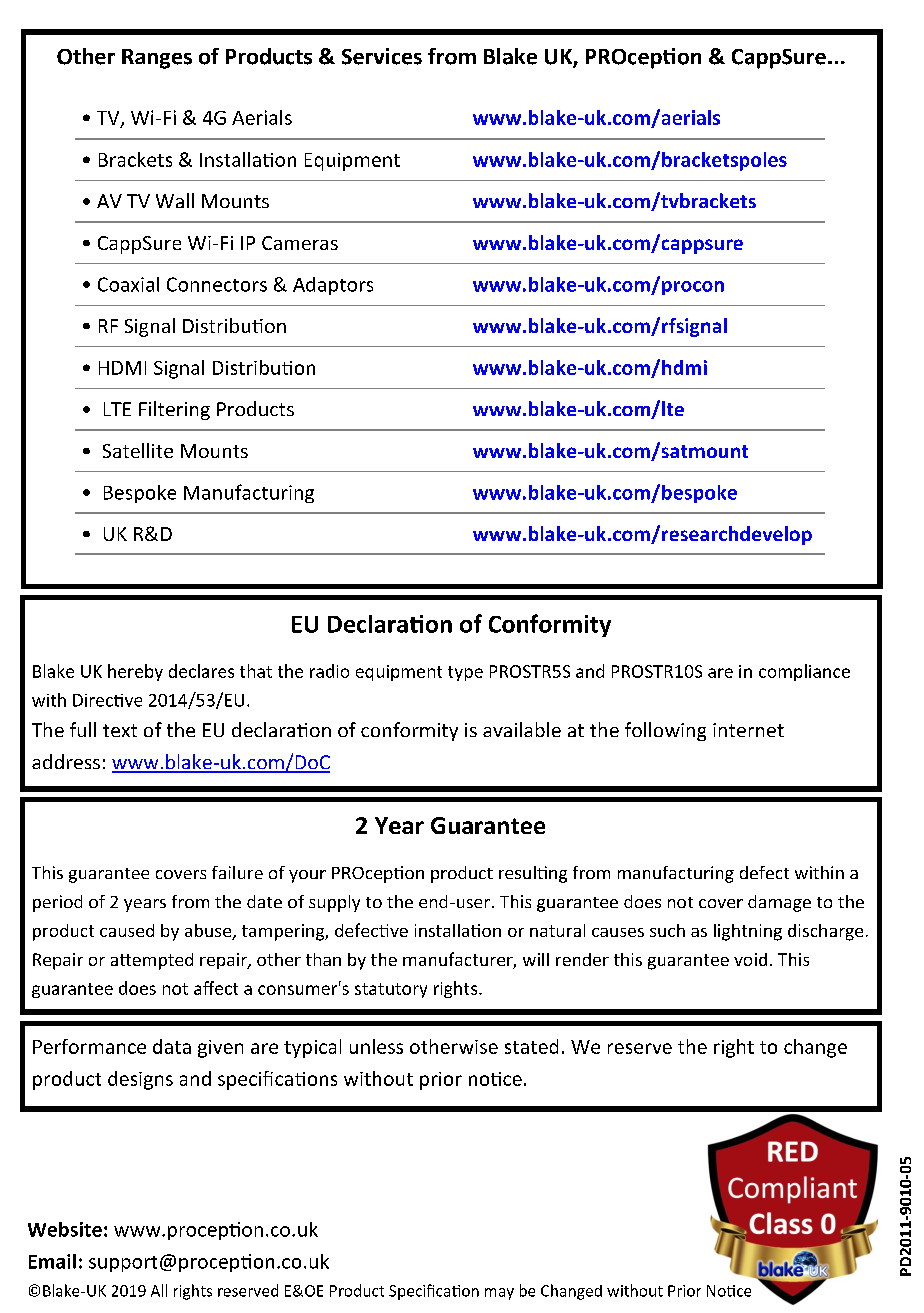 The width and height of the document is (924, 1313). I want to click on Adaptors, so click(333, 286).
